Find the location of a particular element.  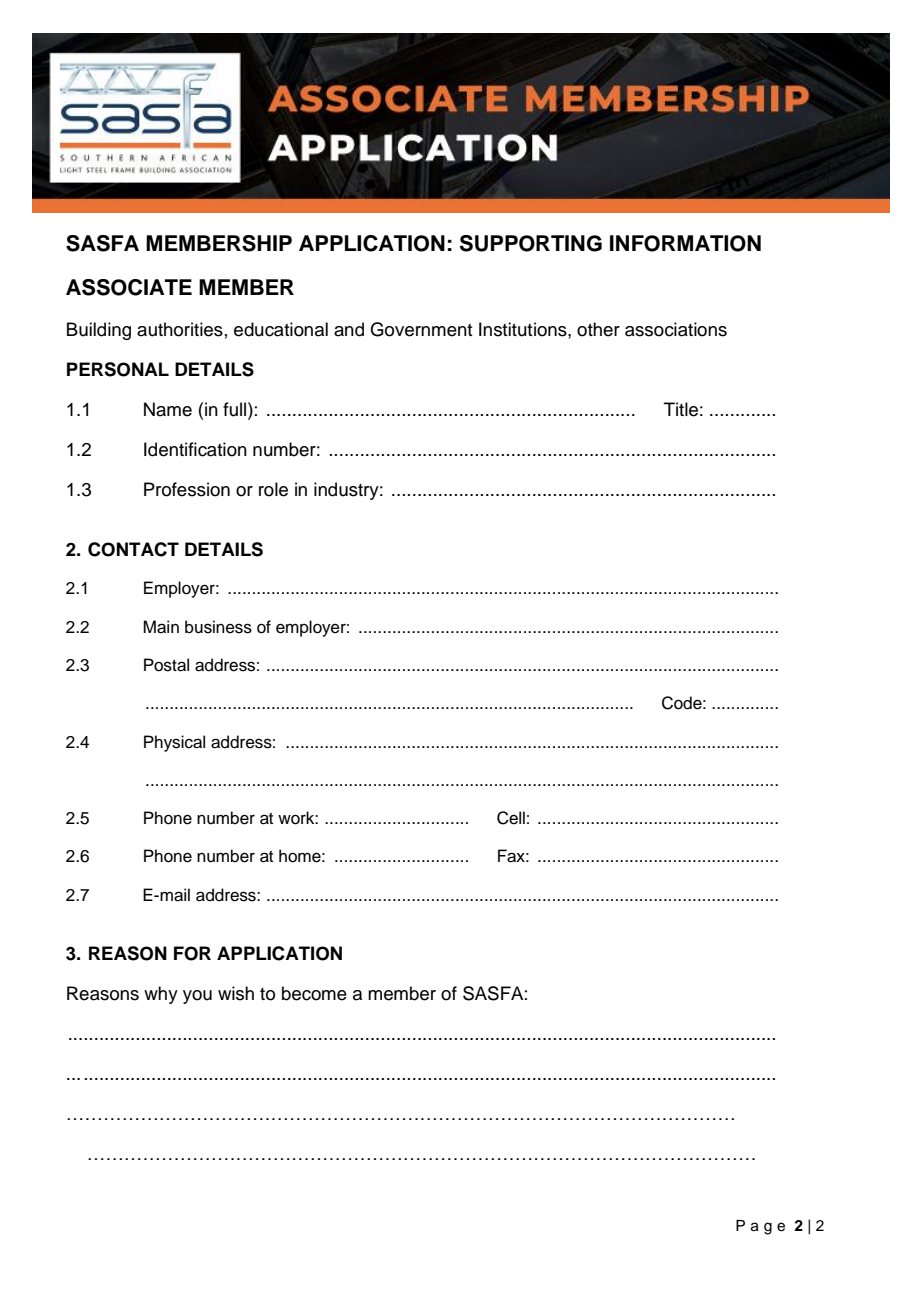

INFORMATION is located at coordinates (685, 243).
